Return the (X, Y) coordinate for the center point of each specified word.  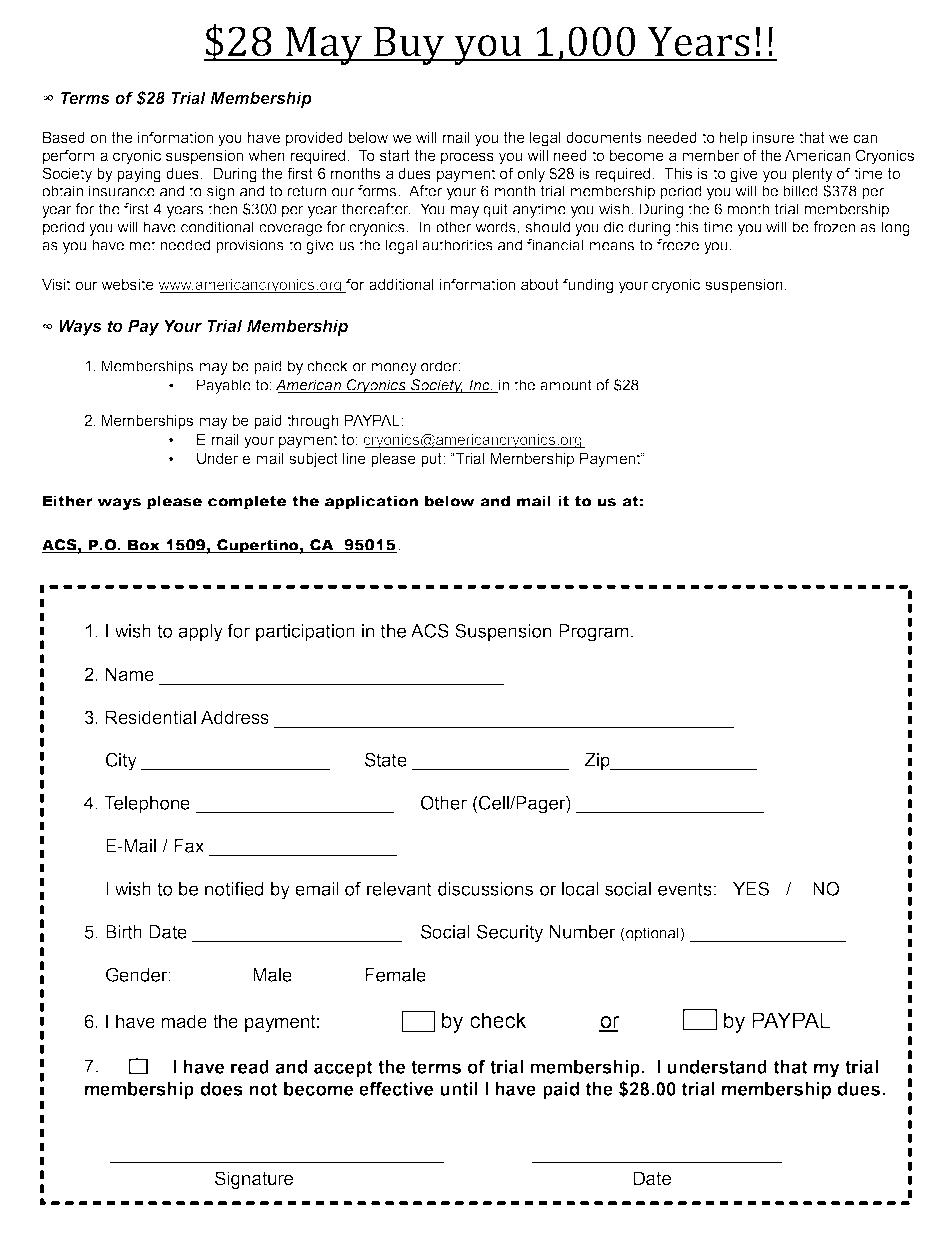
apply (200, 633)
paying (139, 175)
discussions (485, 889)
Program (594, 633)
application (372, 502)
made (184, 1021)
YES (751, 889)
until (459, 1089)
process (467, 158)
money (394, 369)
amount (566, 385)
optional (652, 934)
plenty (812, 175)
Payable (224, 386)
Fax (189, 846)
